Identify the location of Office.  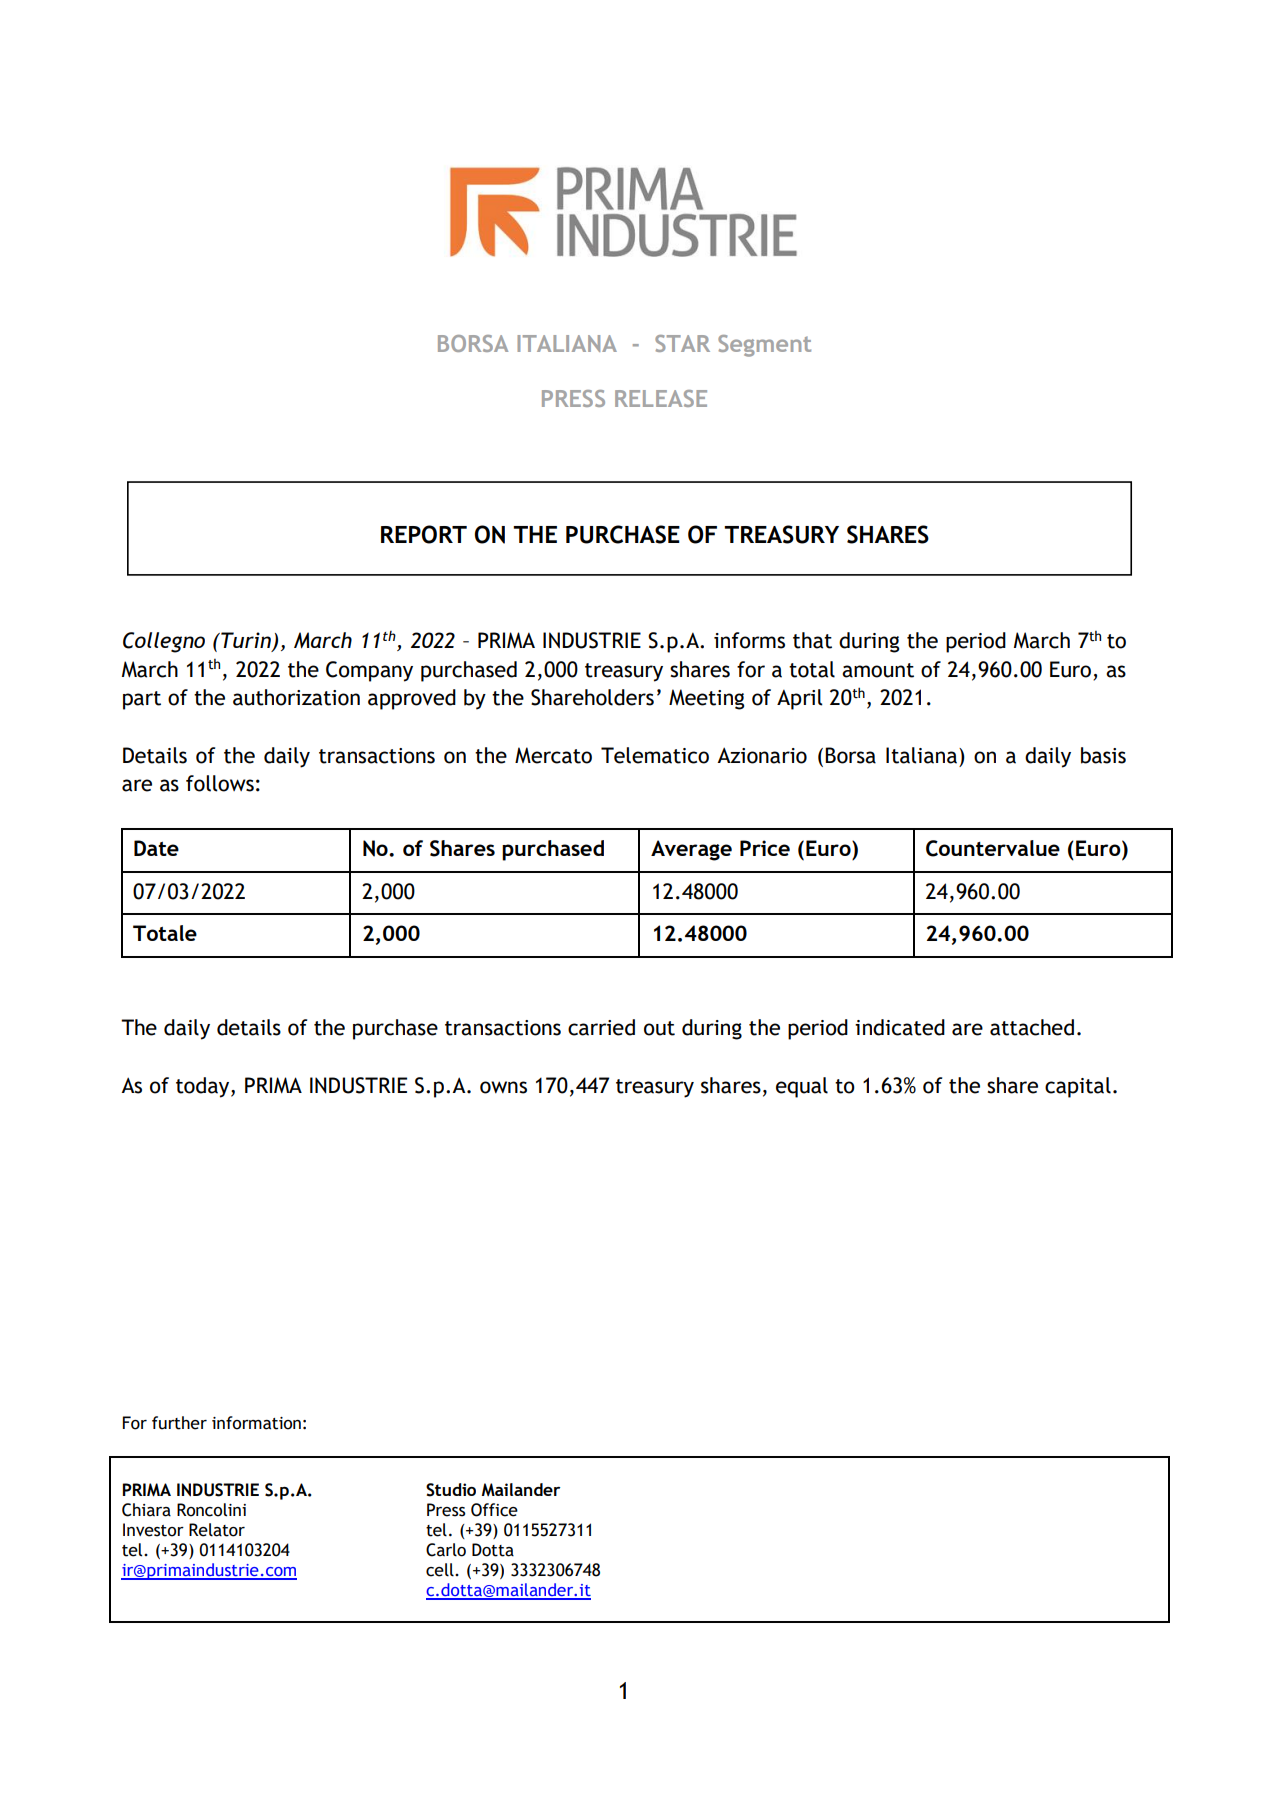
(494, 1510).
